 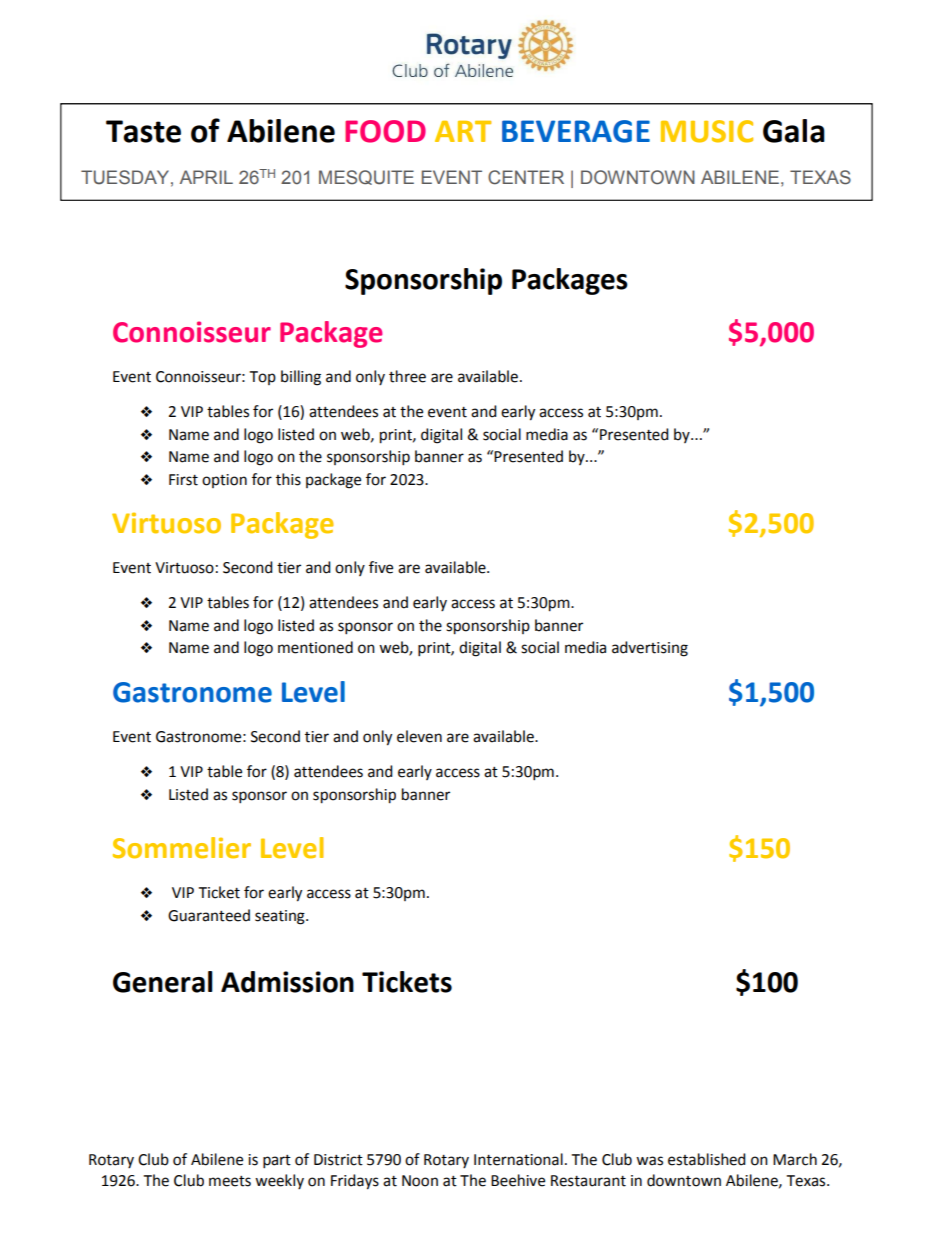 What do you see at coordinates (315, 647) in the screenshot?
I see `mentioned` at bounding box center [315, 647].
